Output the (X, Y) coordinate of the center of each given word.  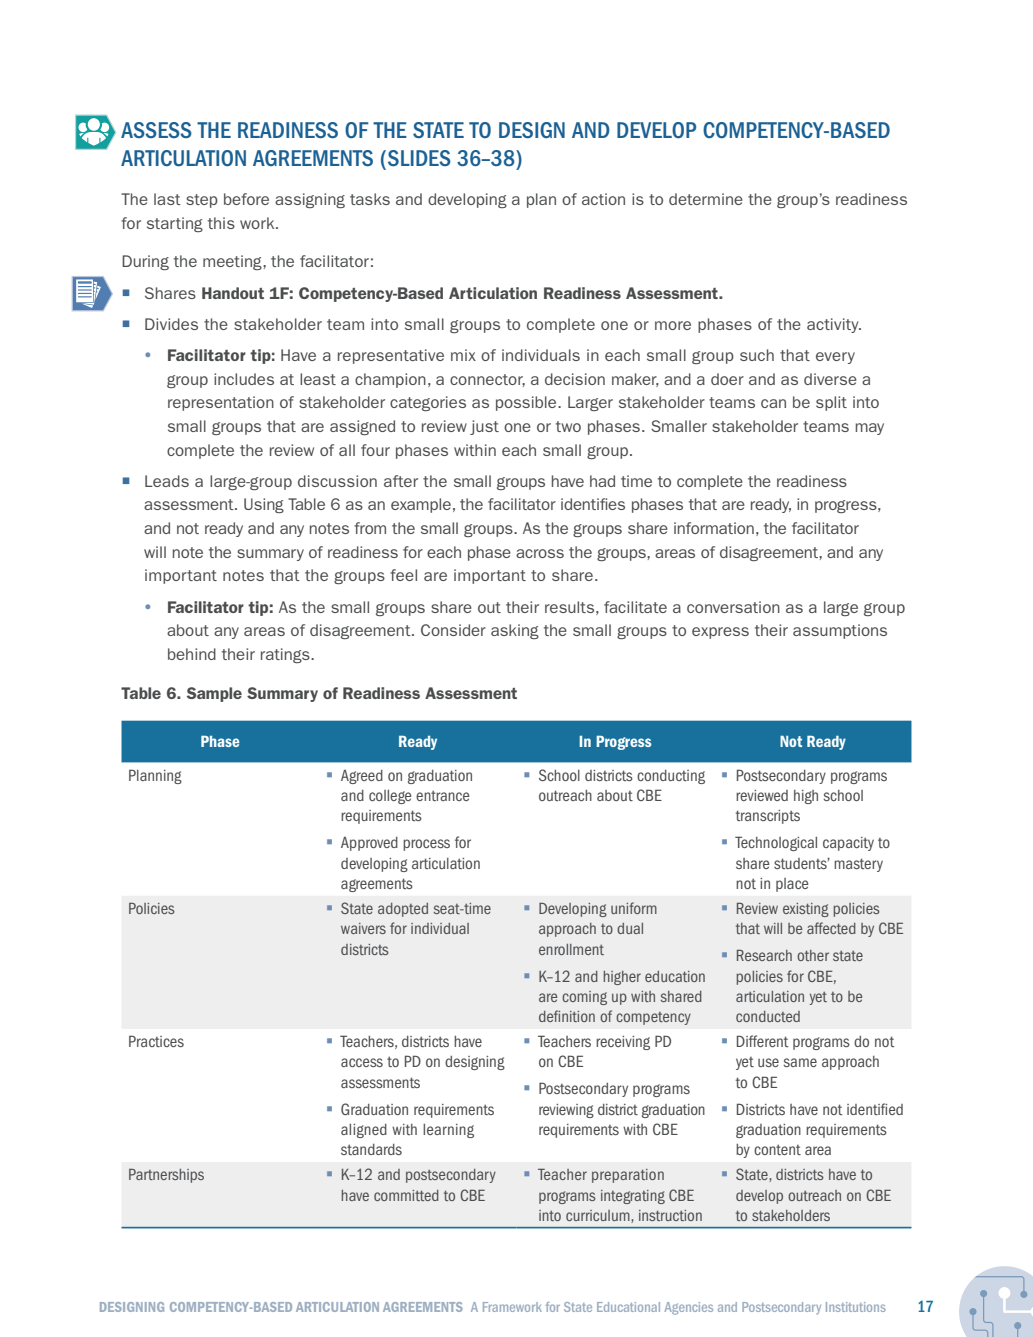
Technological (776, 843)
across (540, 553)
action (603, 199)
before (246, 199)
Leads (167, 481)
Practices (156, 1041)
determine (706, 199)
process (426, 845)
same (800, 1062)
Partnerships (166, 1175)
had (602, 481)
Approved (369, 844)
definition (567, 1016)
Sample (214, 694)
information (714, 528)
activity (834, 325)
